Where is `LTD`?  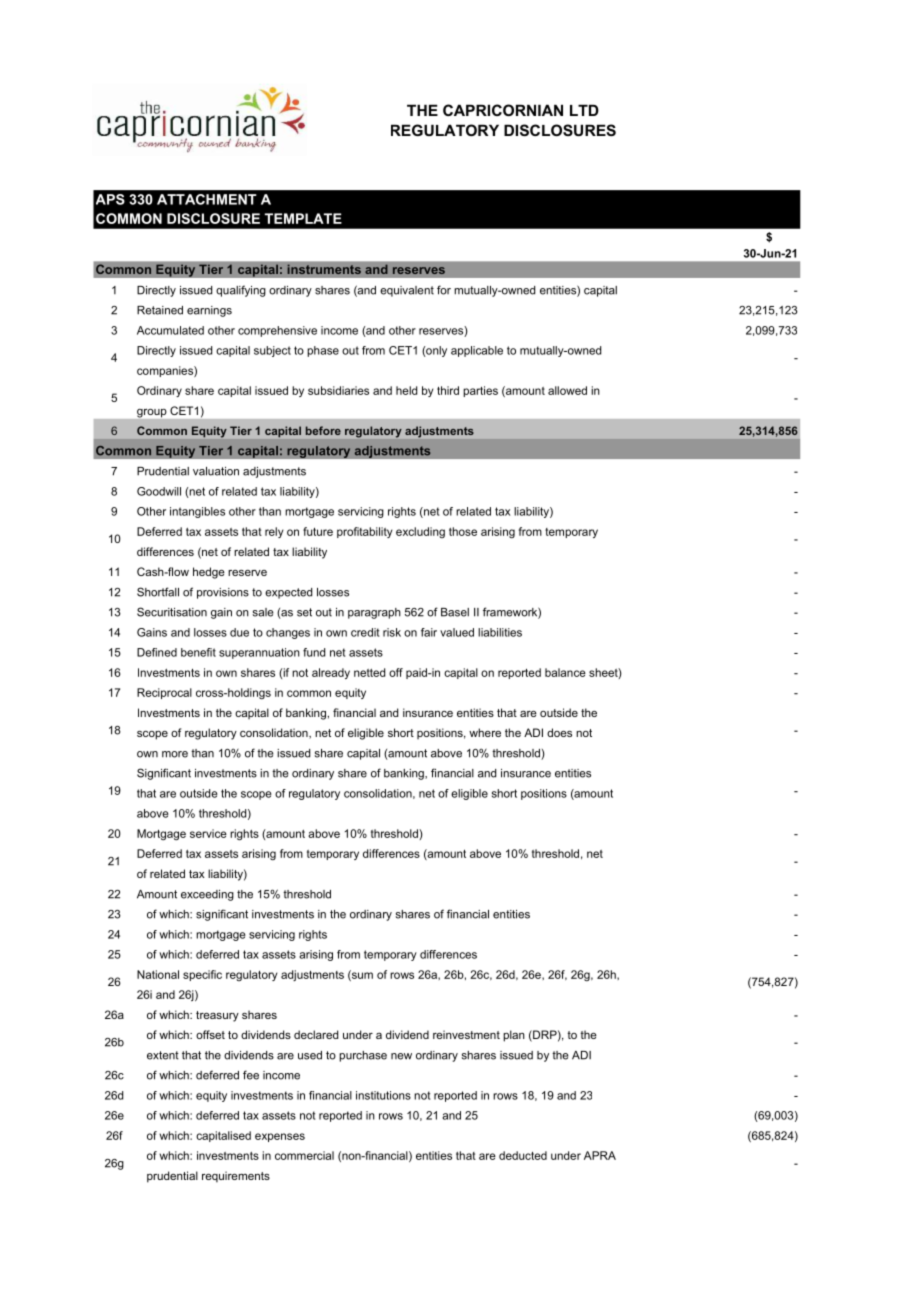
LTD is located at coordinates (584, 110).
